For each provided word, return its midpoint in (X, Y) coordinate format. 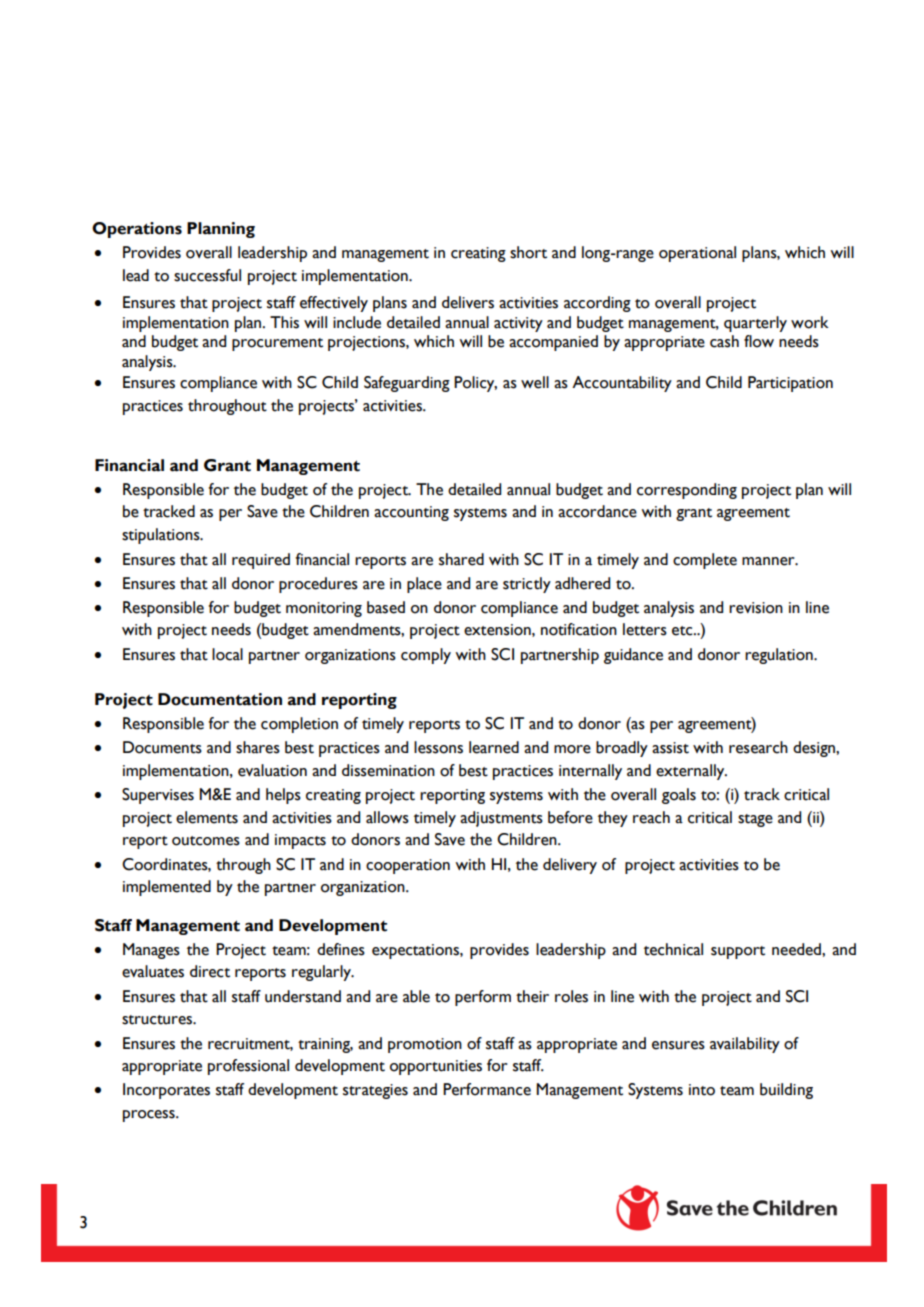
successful (207, 275)
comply (426, 656)
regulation (780, 656)
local (227, 654)
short (528, 252)
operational (697, 254)
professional (248, 1067)
